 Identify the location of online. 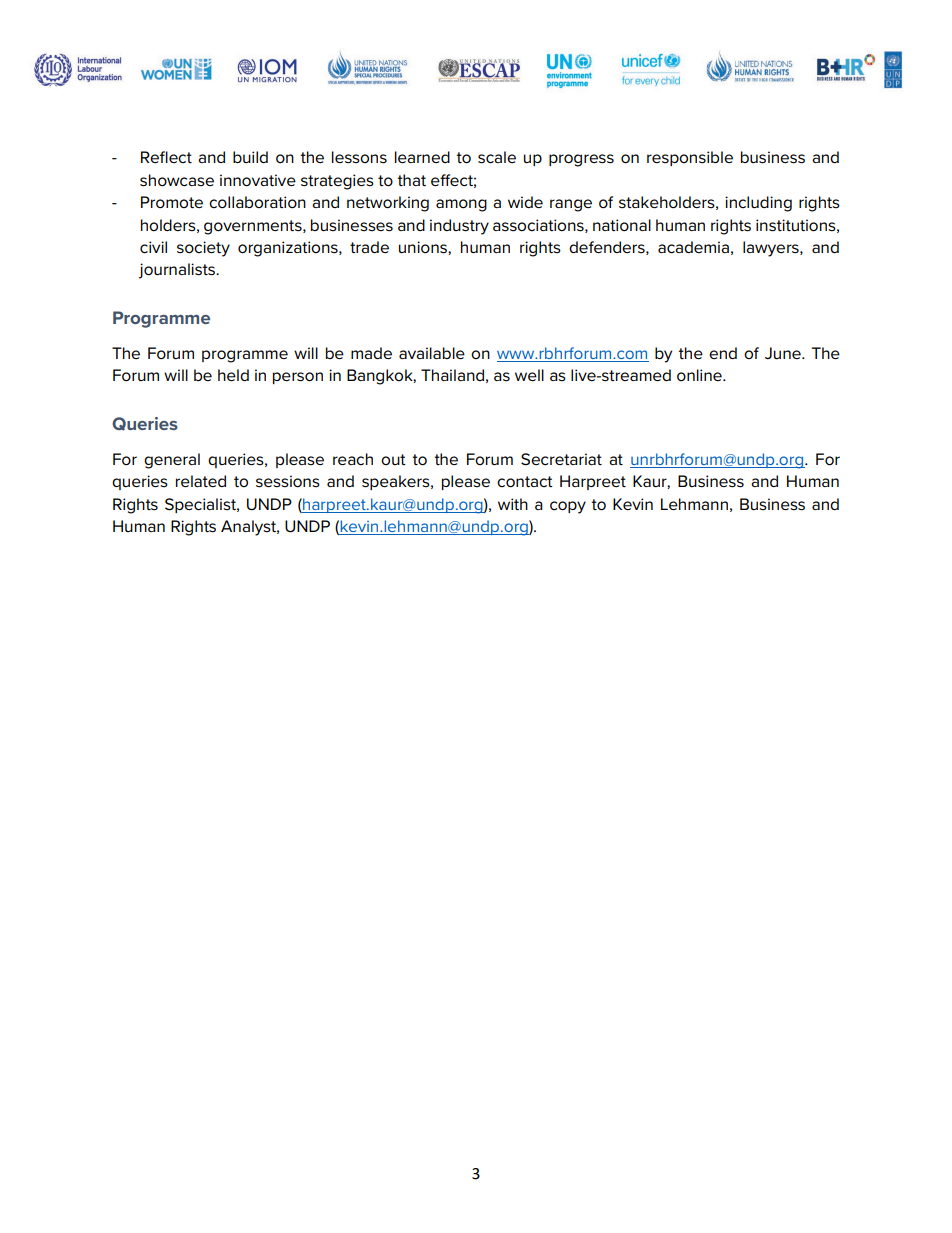
(700, 375).
